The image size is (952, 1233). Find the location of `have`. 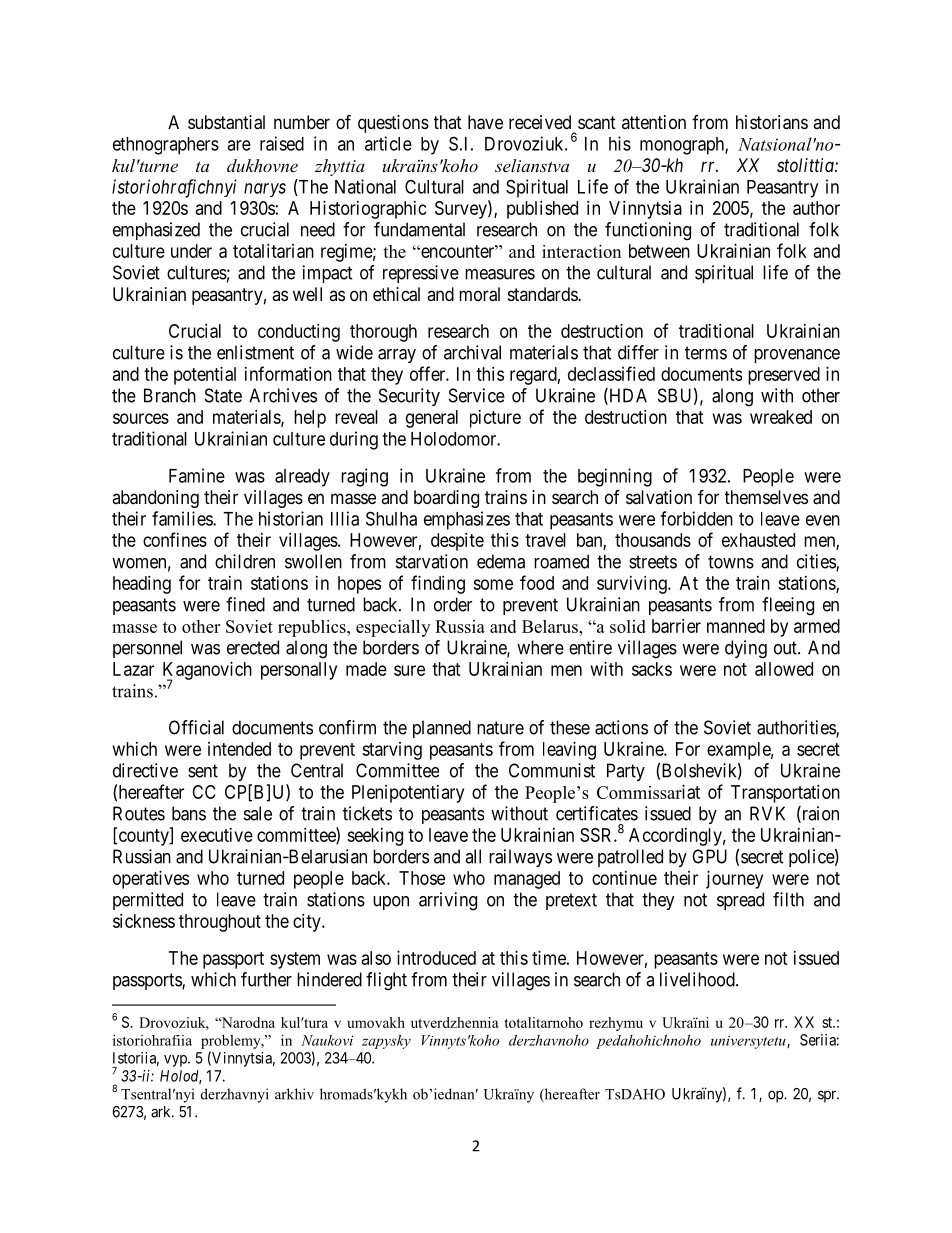

have is located at coordinates (485, 122).
